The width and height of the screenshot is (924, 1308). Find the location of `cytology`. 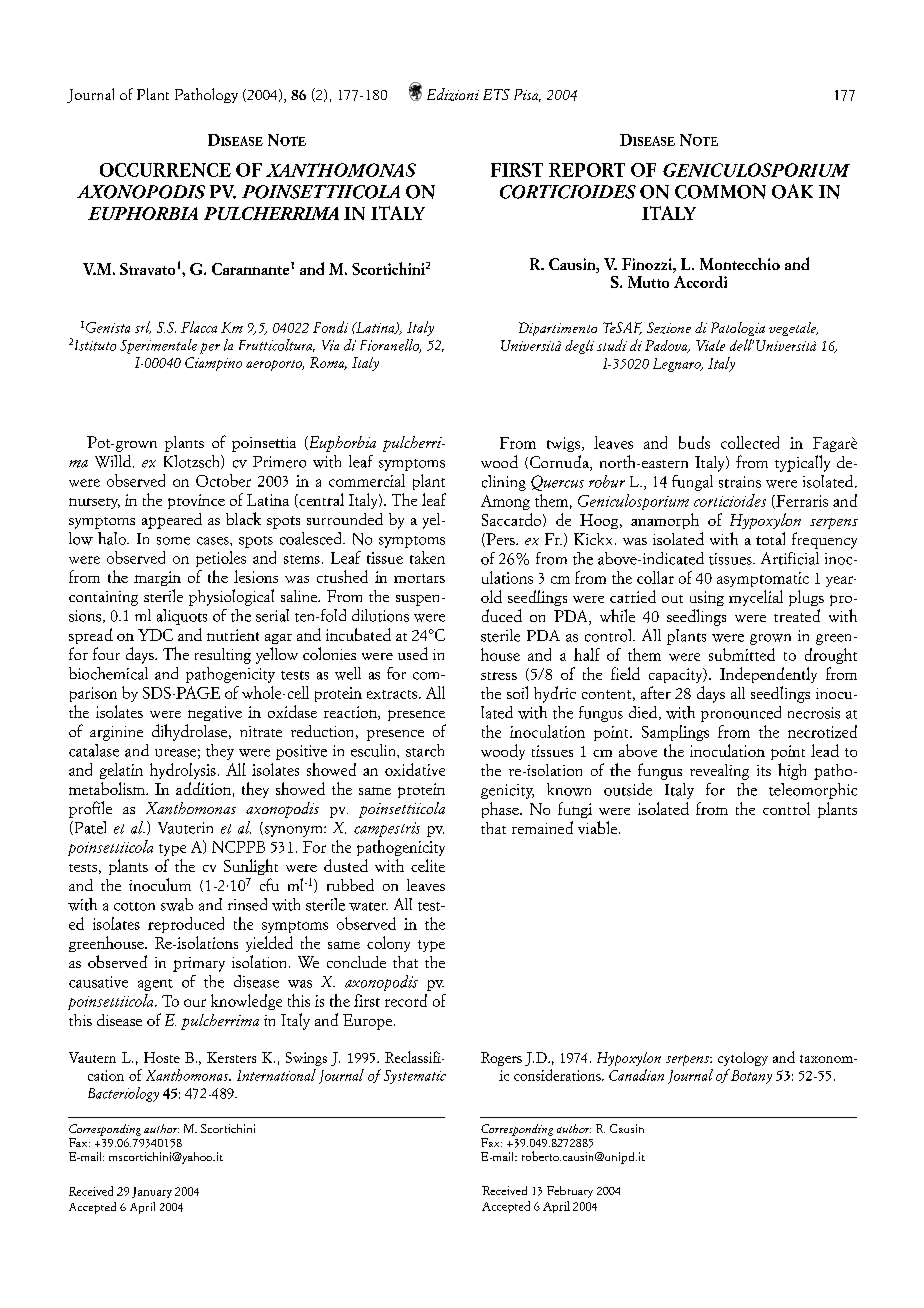

cytology is located at coordinates (743, 1059).
